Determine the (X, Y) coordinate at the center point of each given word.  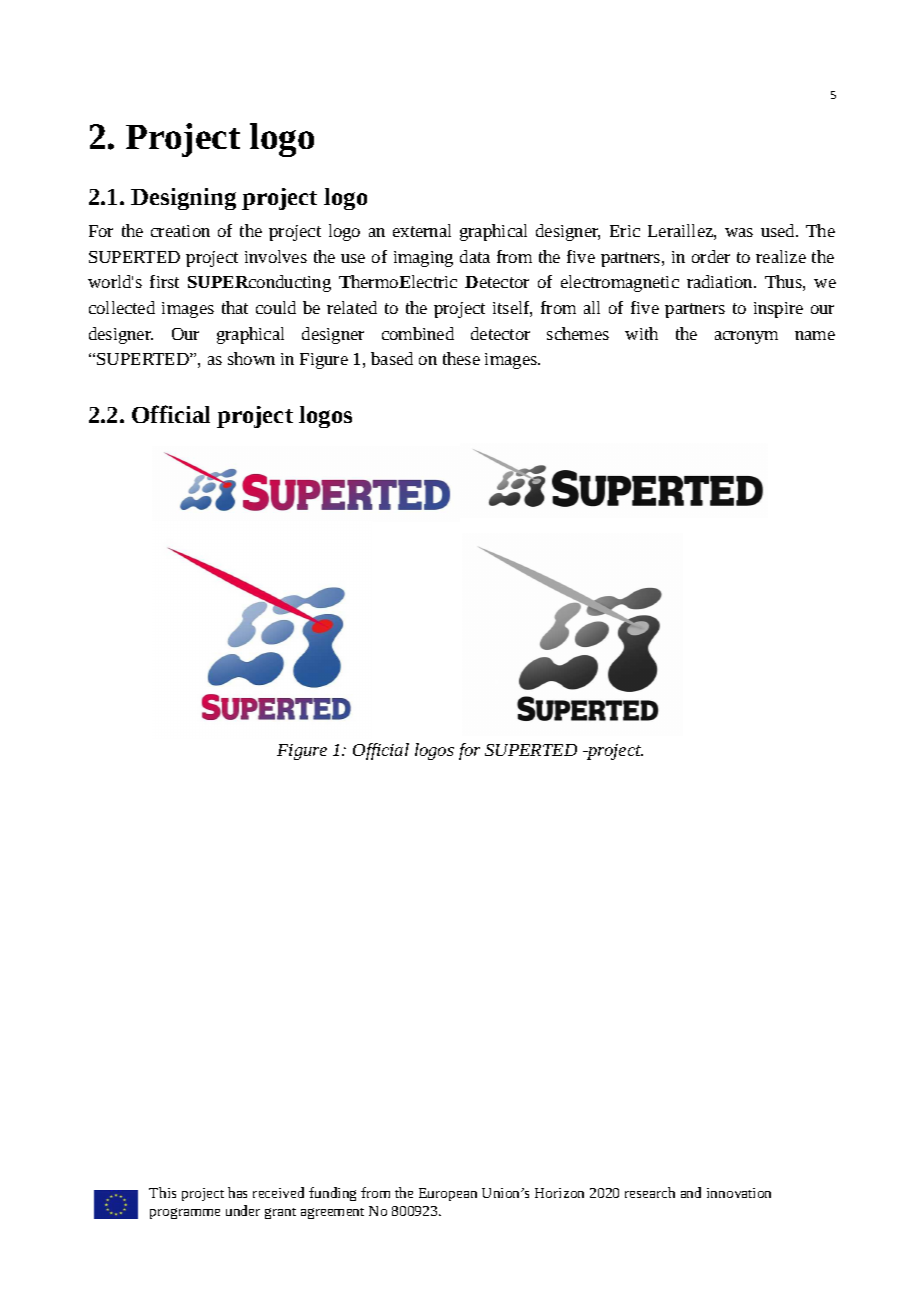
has (237, 1192)
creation (180, 231)
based (392, 358)
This (162, 1192)
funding (332, 1194)
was (739, 232)
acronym (746, 337)
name (815, 335)
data (475, 256)
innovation (739, 1193)
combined (418, 333)
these (461, 358)
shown (251, 358)
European (448, 1194)
